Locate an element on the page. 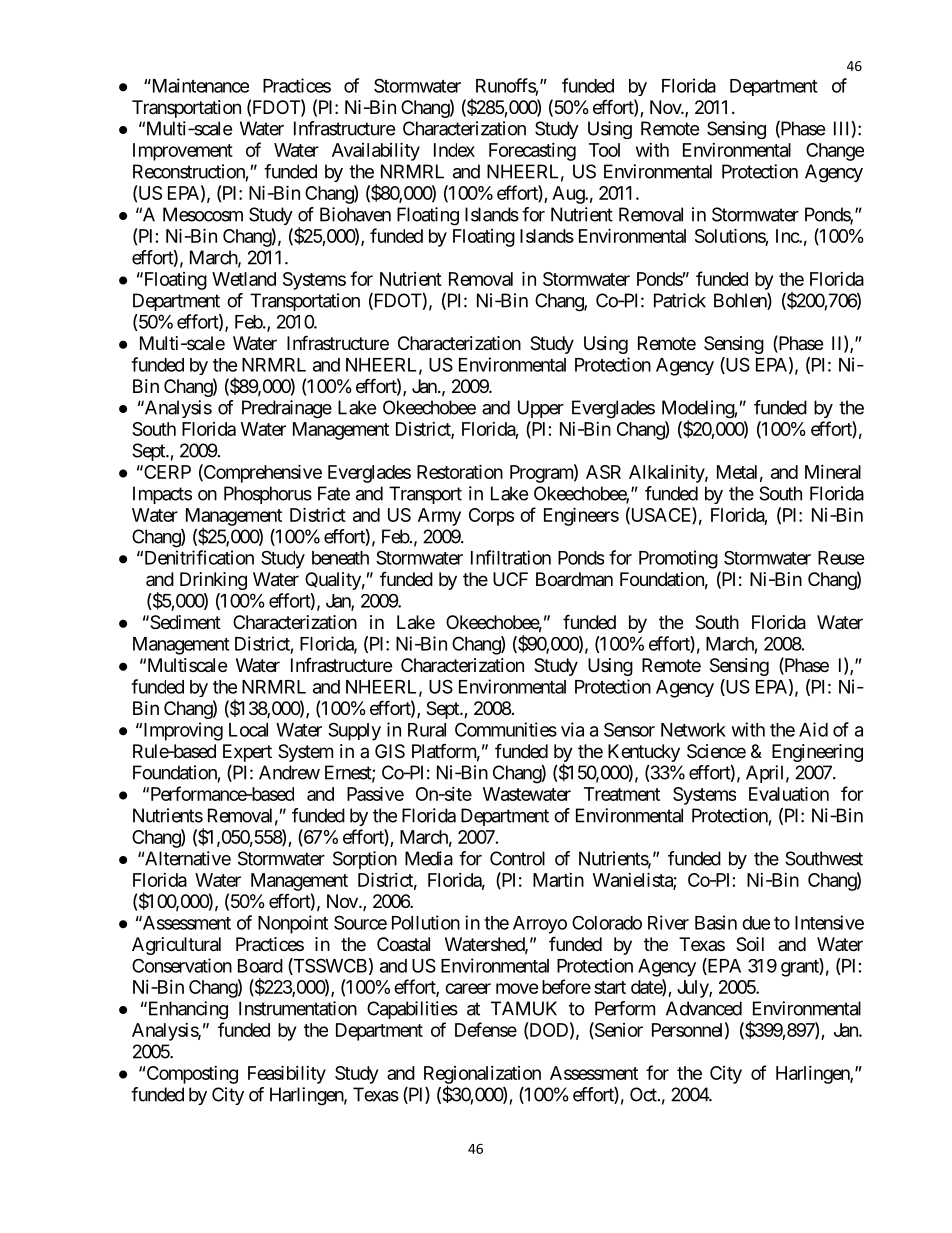 Image resolution: width=952 pixels, height=1233 pixels. Expert is located at coordinates (247, 753).
